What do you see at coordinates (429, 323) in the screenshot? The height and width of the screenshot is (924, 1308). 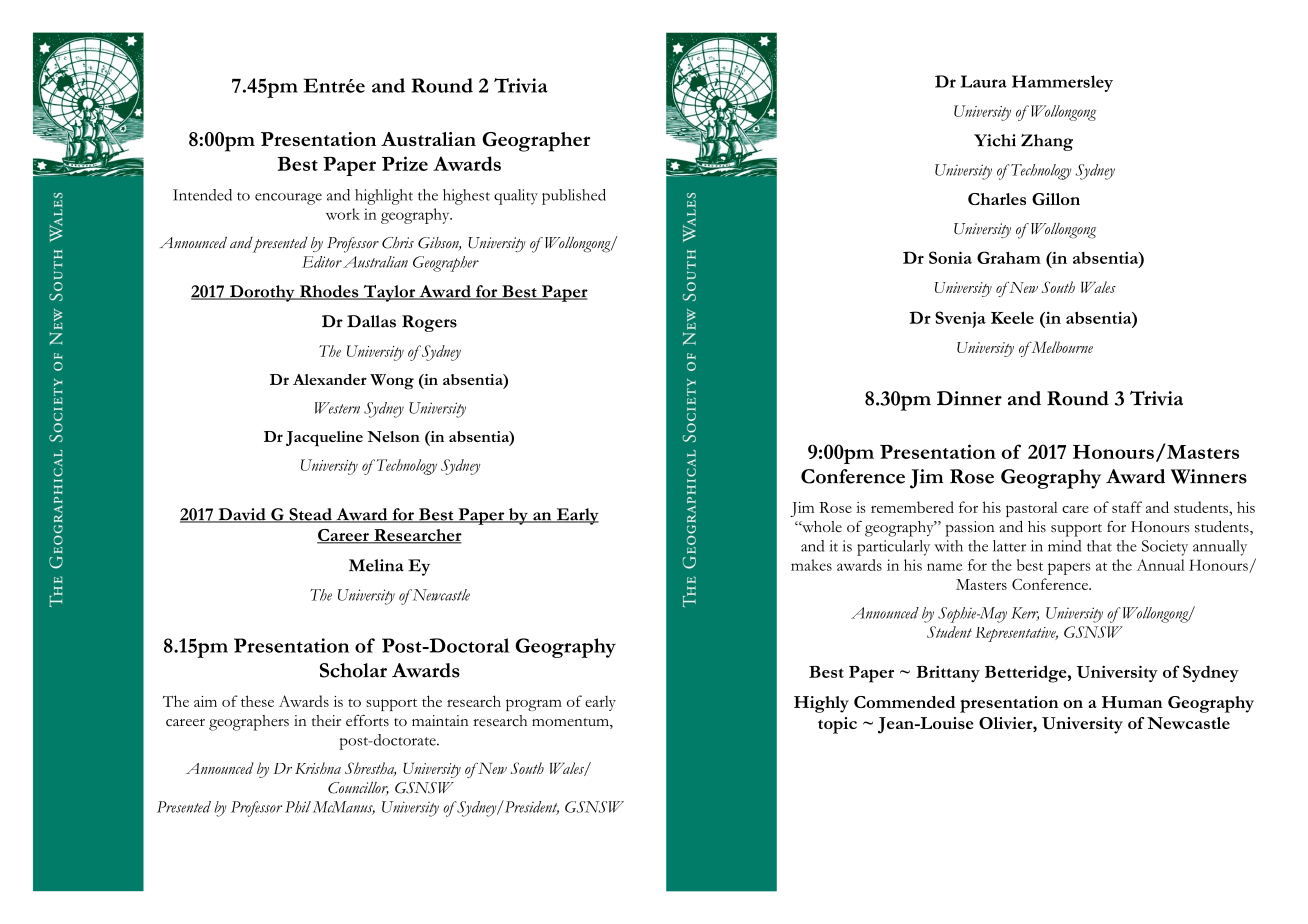 I see `Rogers` at bounding box center [429, 323].
